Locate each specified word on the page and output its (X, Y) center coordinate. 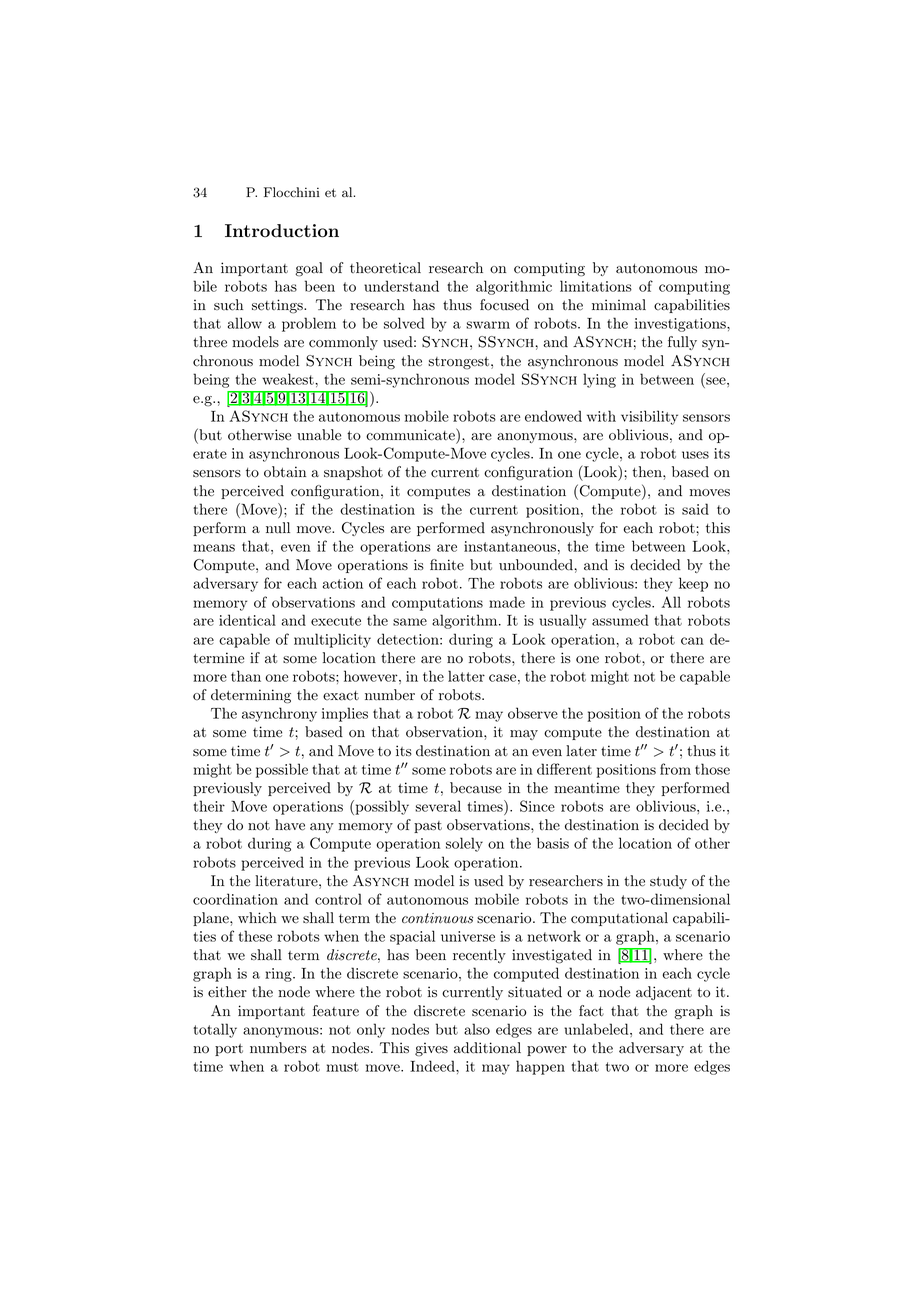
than (246, 676)
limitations (596, 286)
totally (215, 1030)
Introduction (282, 231)
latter (466, 676)
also (477, 1029)
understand (401, 286)
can (692, 641)
